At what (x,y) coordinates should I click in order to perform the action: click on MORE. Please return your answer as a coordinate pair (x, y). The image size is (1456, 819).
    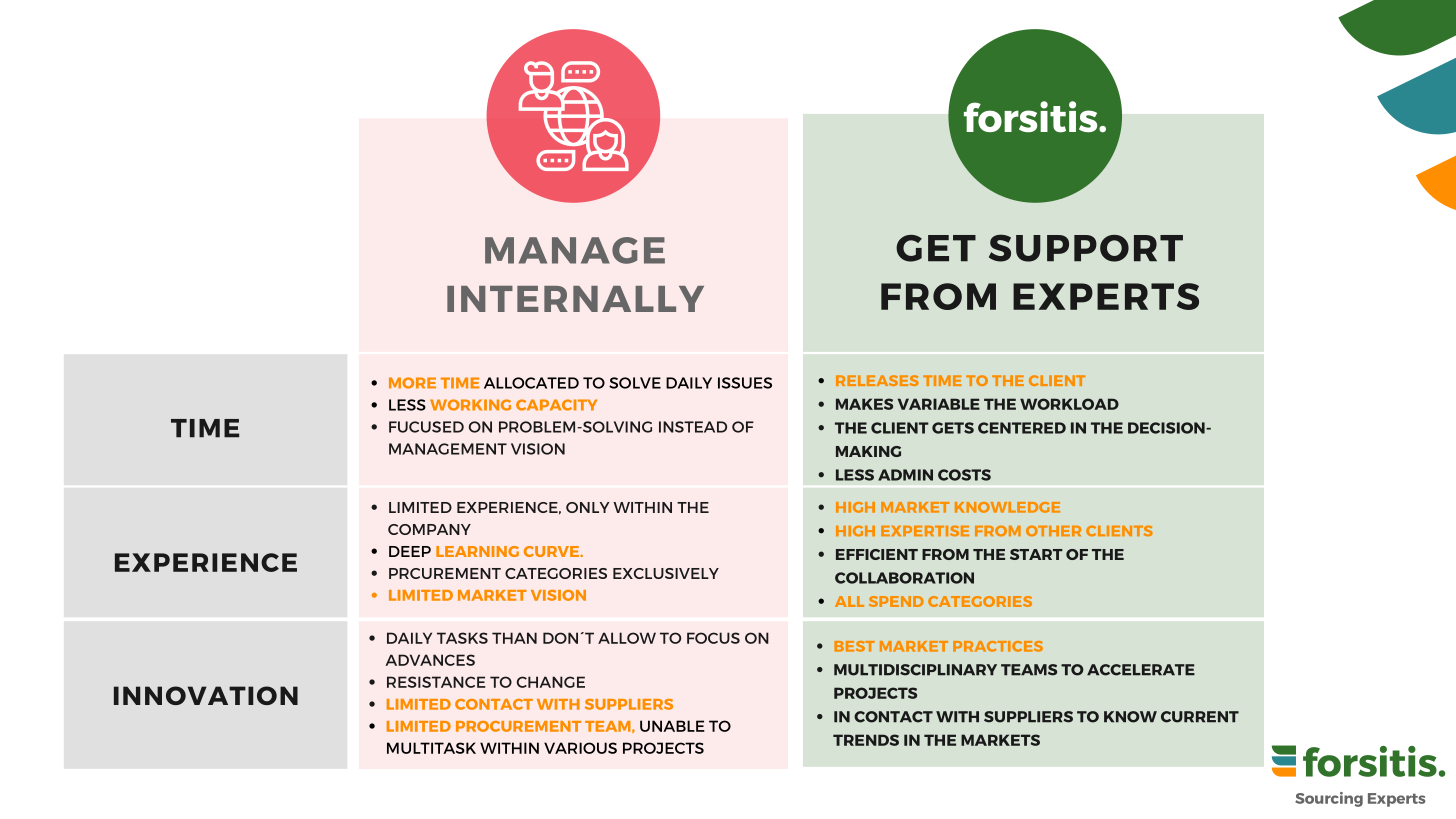
    Looking at the image, I should click on (412, 383).
